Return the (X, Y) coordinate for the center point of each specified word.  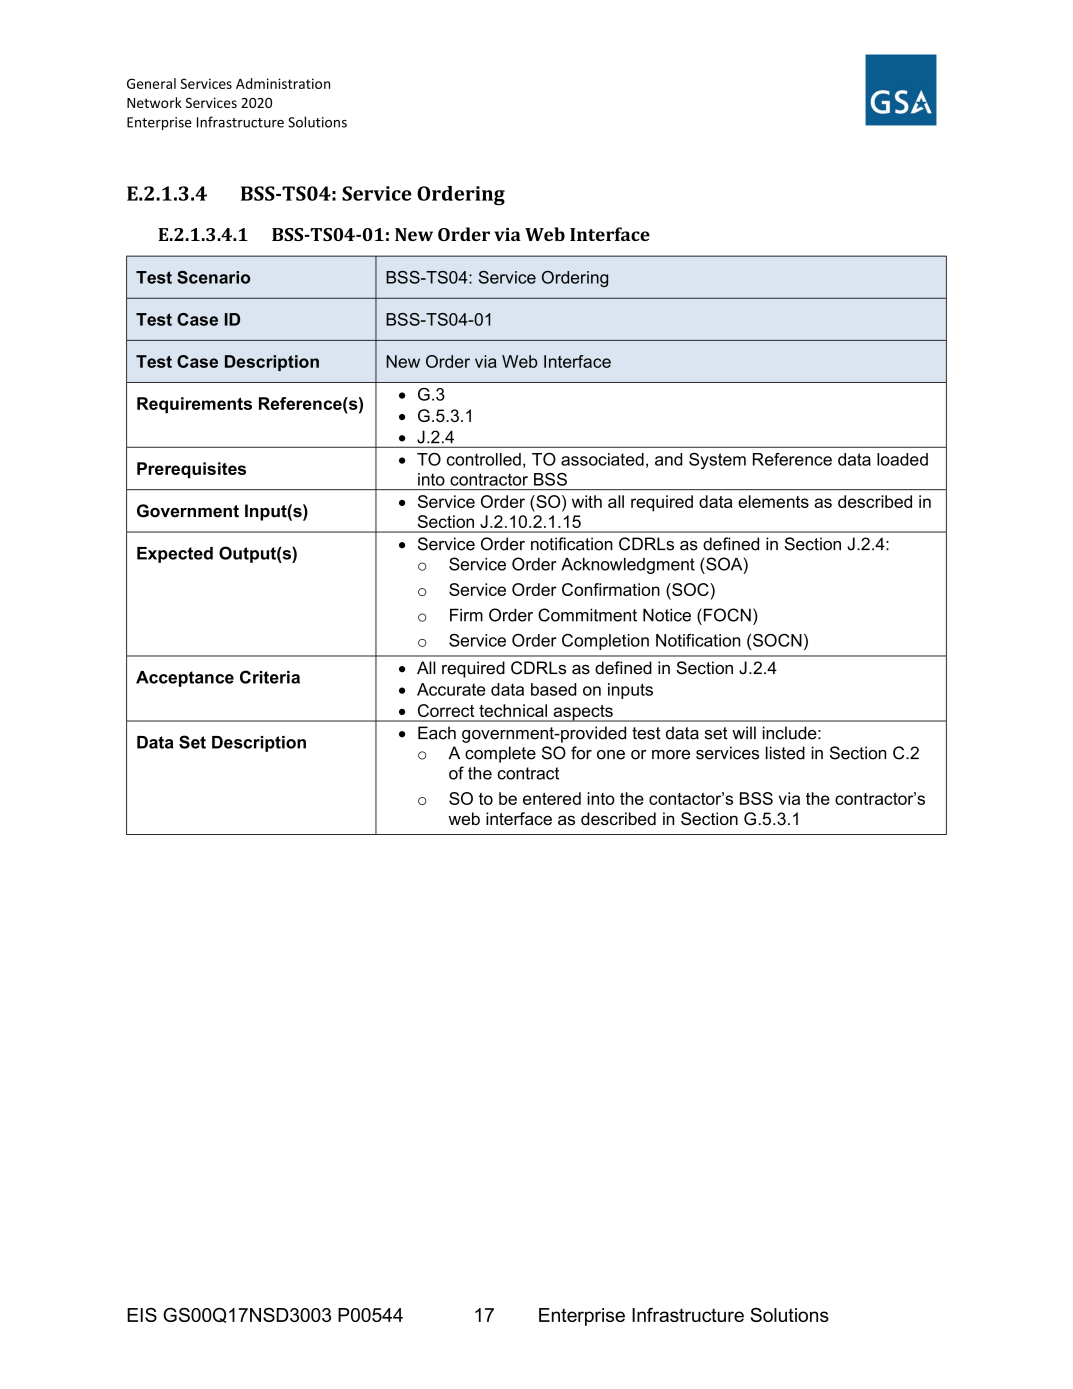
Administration (283, 83)
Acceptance (185, 679)
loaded (902, 459)
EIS (142, 1315)
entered (552, 798)
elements (773, 501)
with (587, 501)
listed (785, 753)
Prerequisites (191, 470)
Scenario (213, 277)
